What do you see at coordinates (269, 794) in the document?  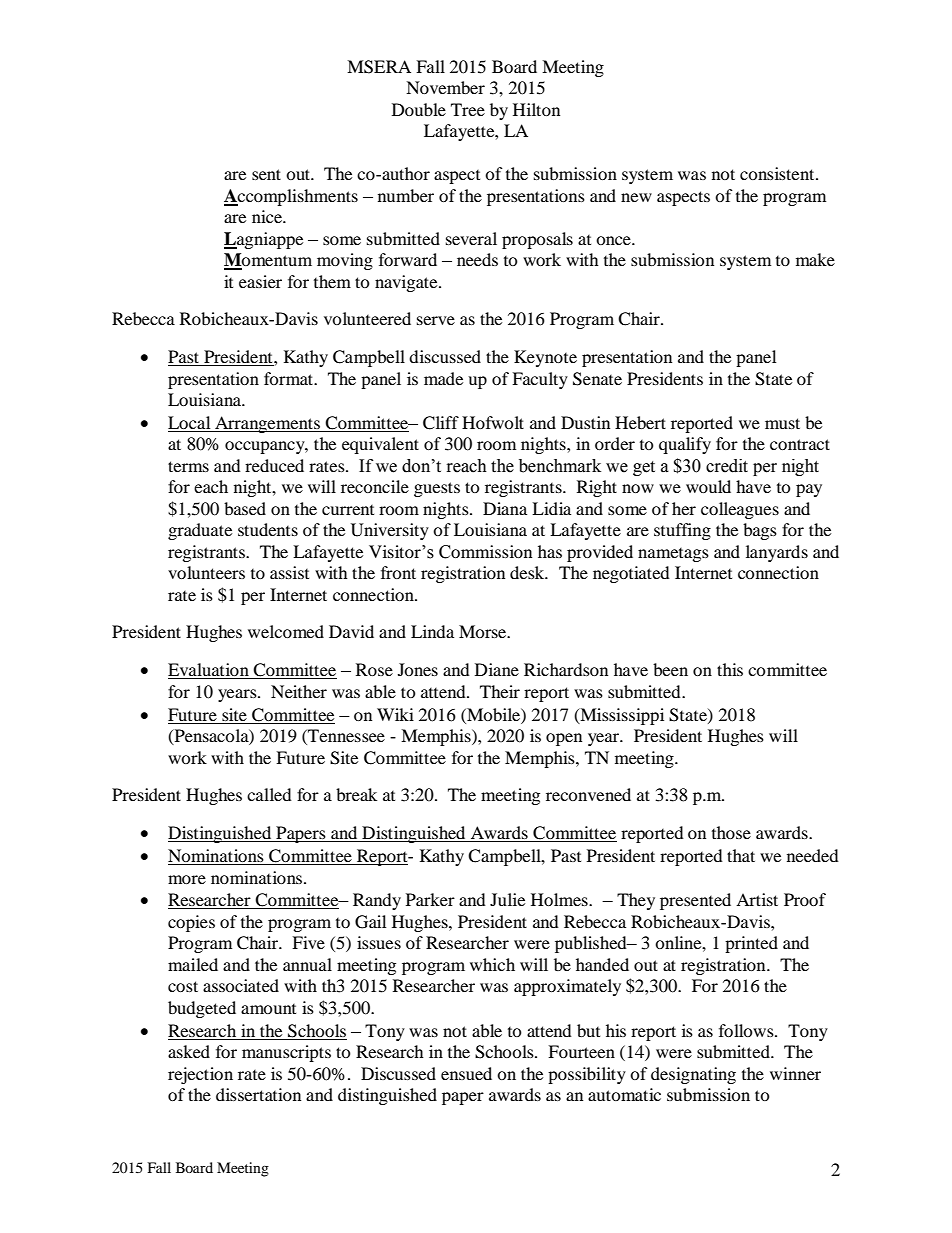 I see `called` at bounding box center [269, 794].
